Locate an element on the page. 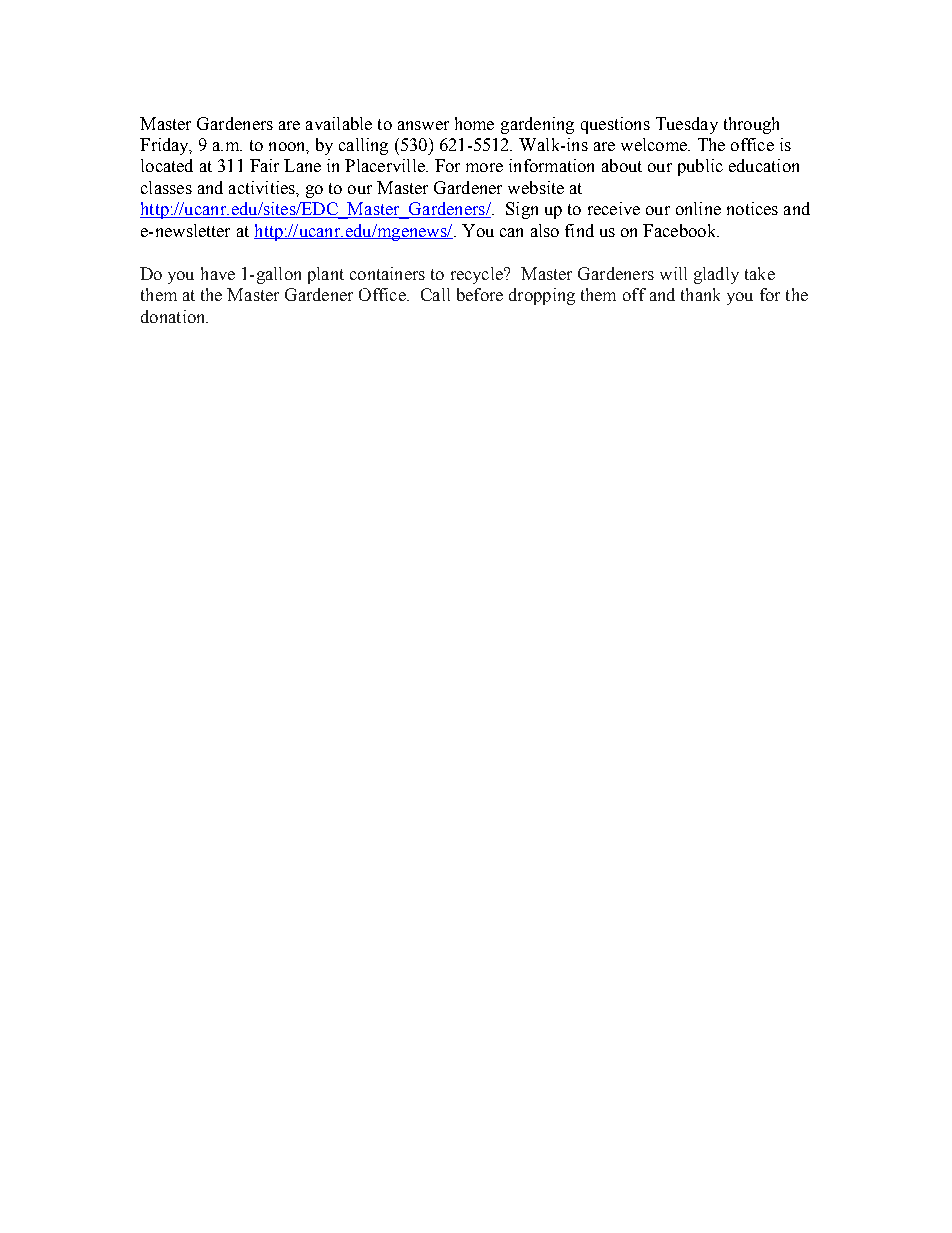 The height and width of the image is (1233, 952). website is located at coordinates (536, 187).
